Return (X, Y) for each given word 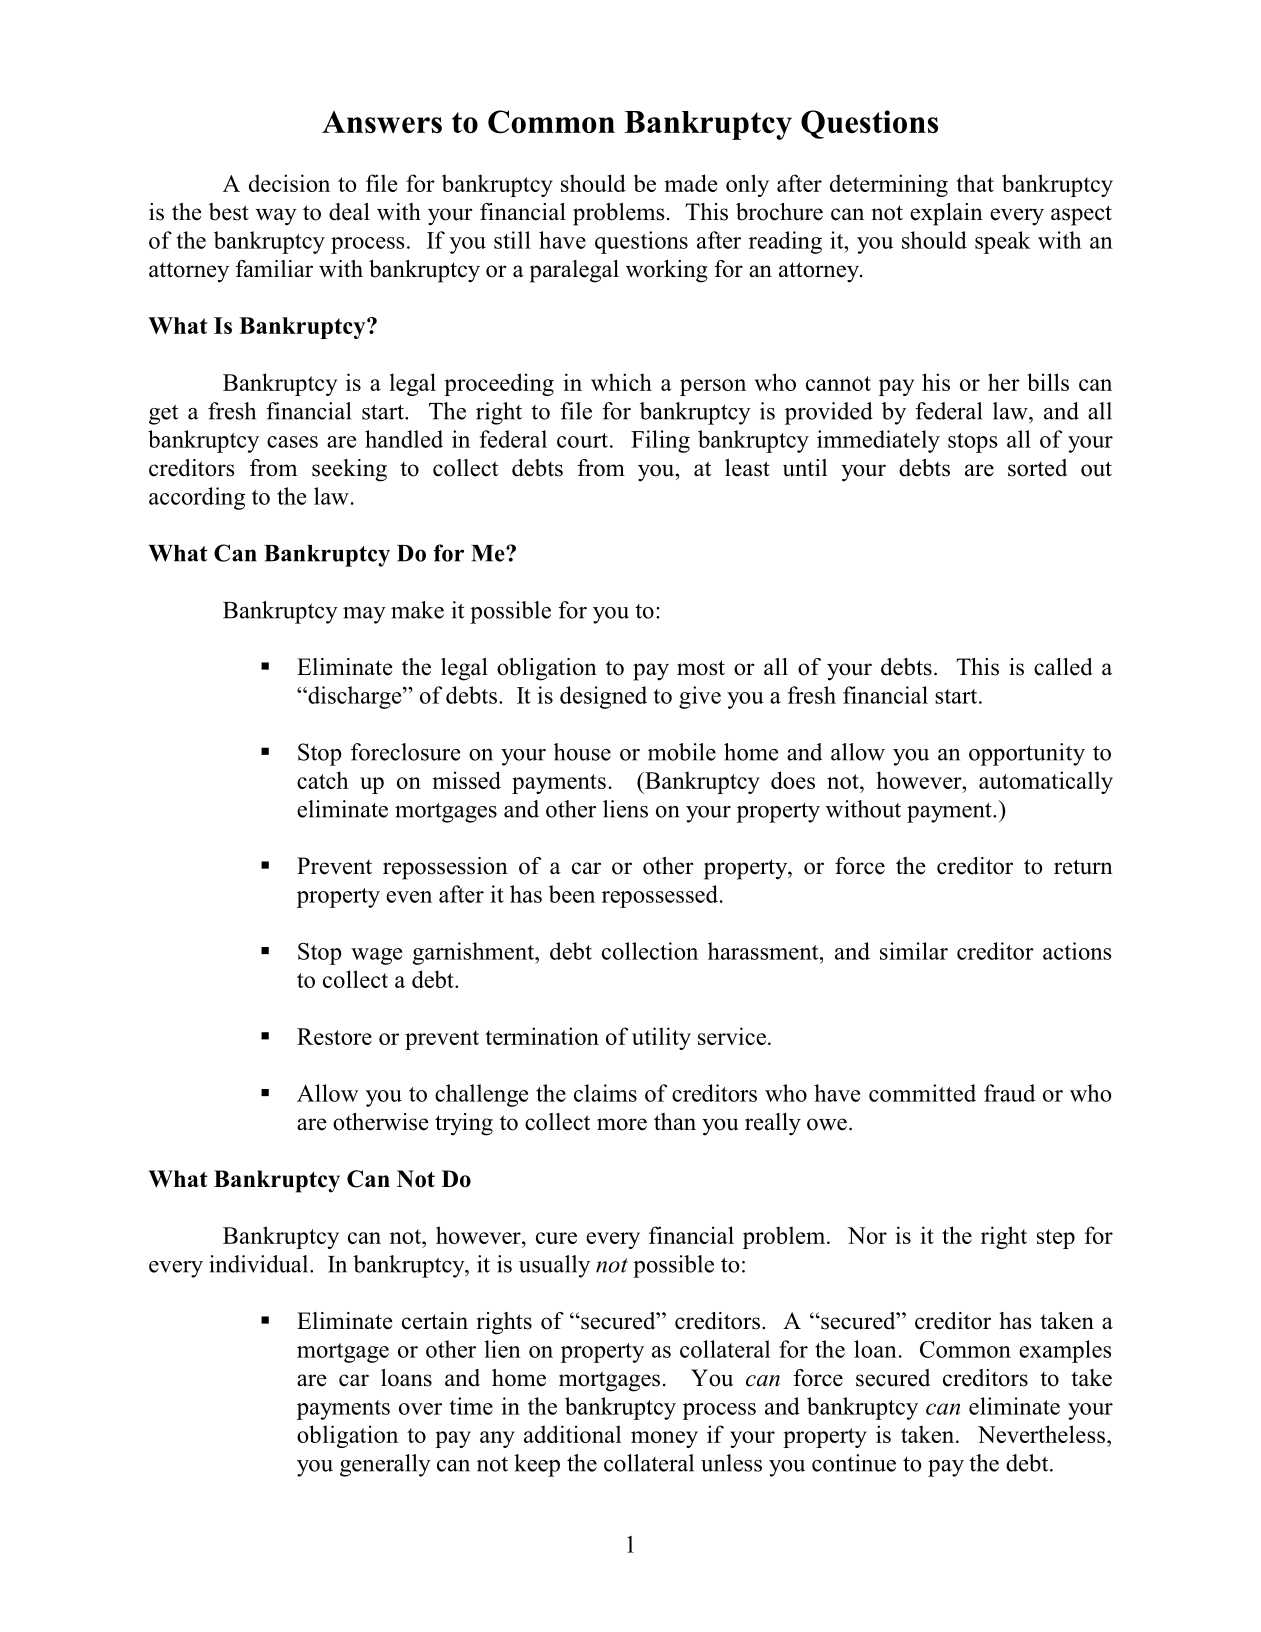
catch (323, 780)
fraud (1009, 1093)
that (975, 183)
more (622, 1124)
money (664, 1439)
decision (289, 183)
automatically (1046, 782)
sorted (1037, 468)
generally (385, 1465)
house (582, 752)
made (690, 183)
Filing (660, 441)
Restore (334, 1036)
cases (292, 442)
